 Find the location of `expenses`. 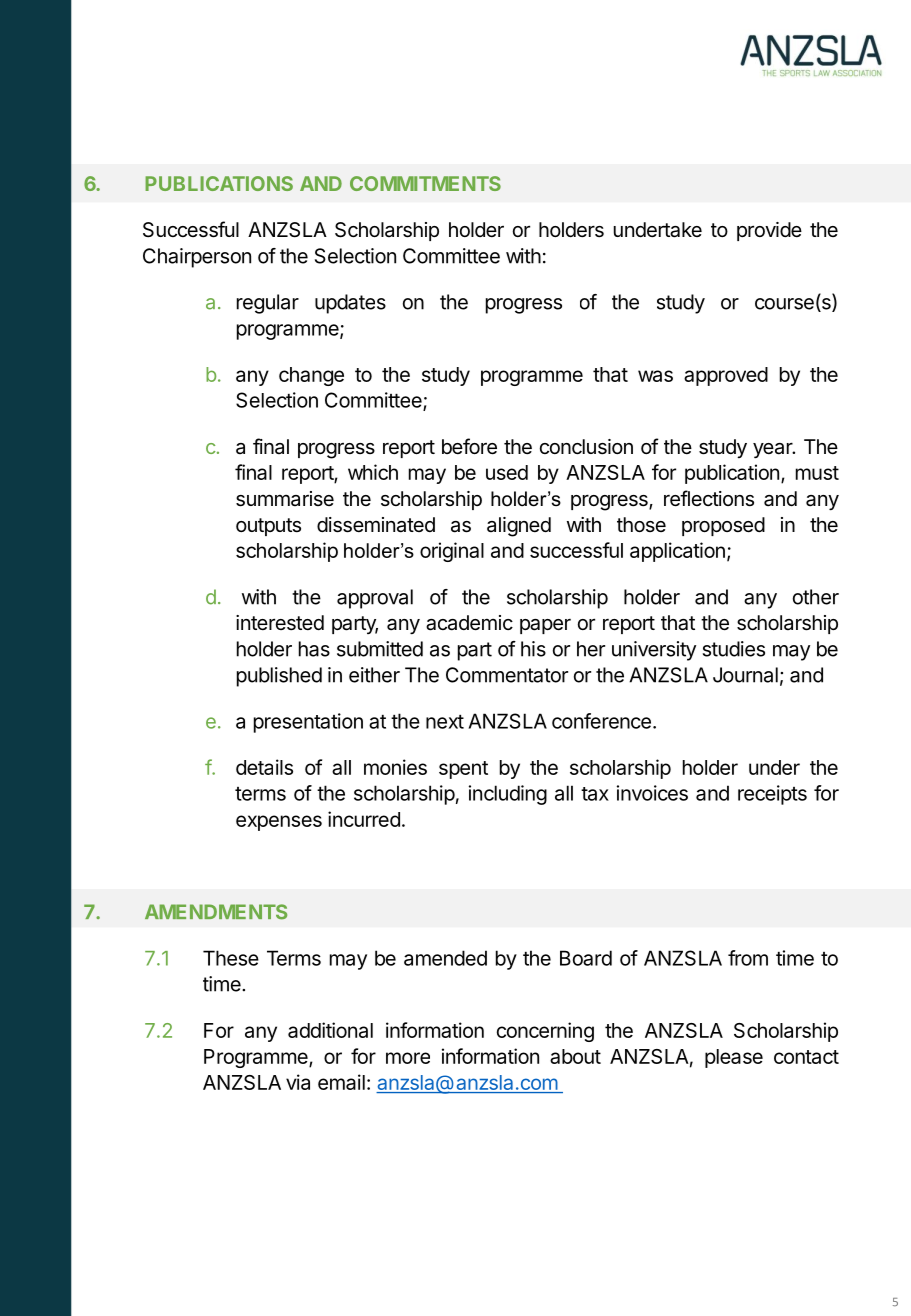

expenses is located at coordinates (279, 823).
